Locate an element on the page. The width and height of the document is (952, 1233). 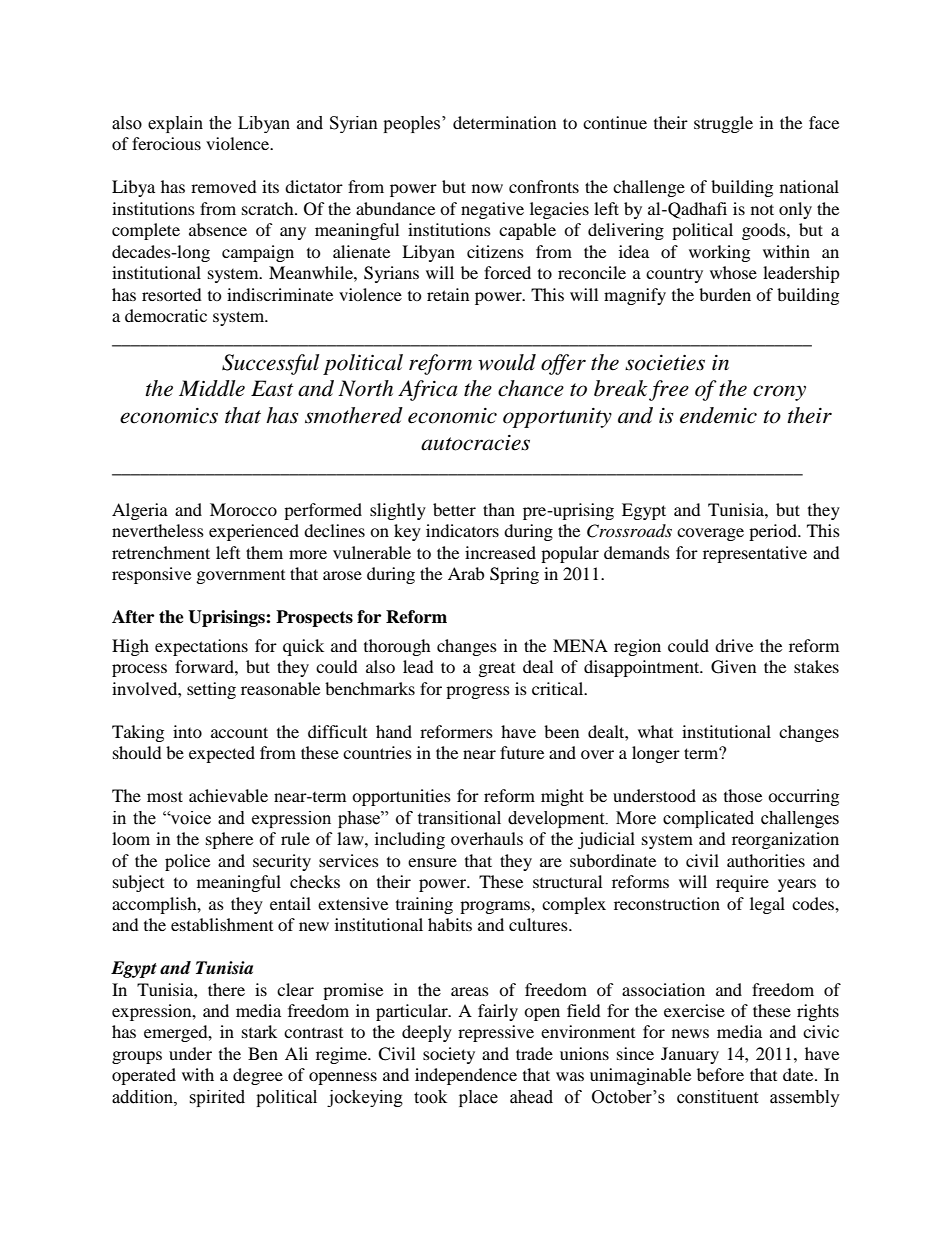
struggle is located at coordinates (723, 124).
